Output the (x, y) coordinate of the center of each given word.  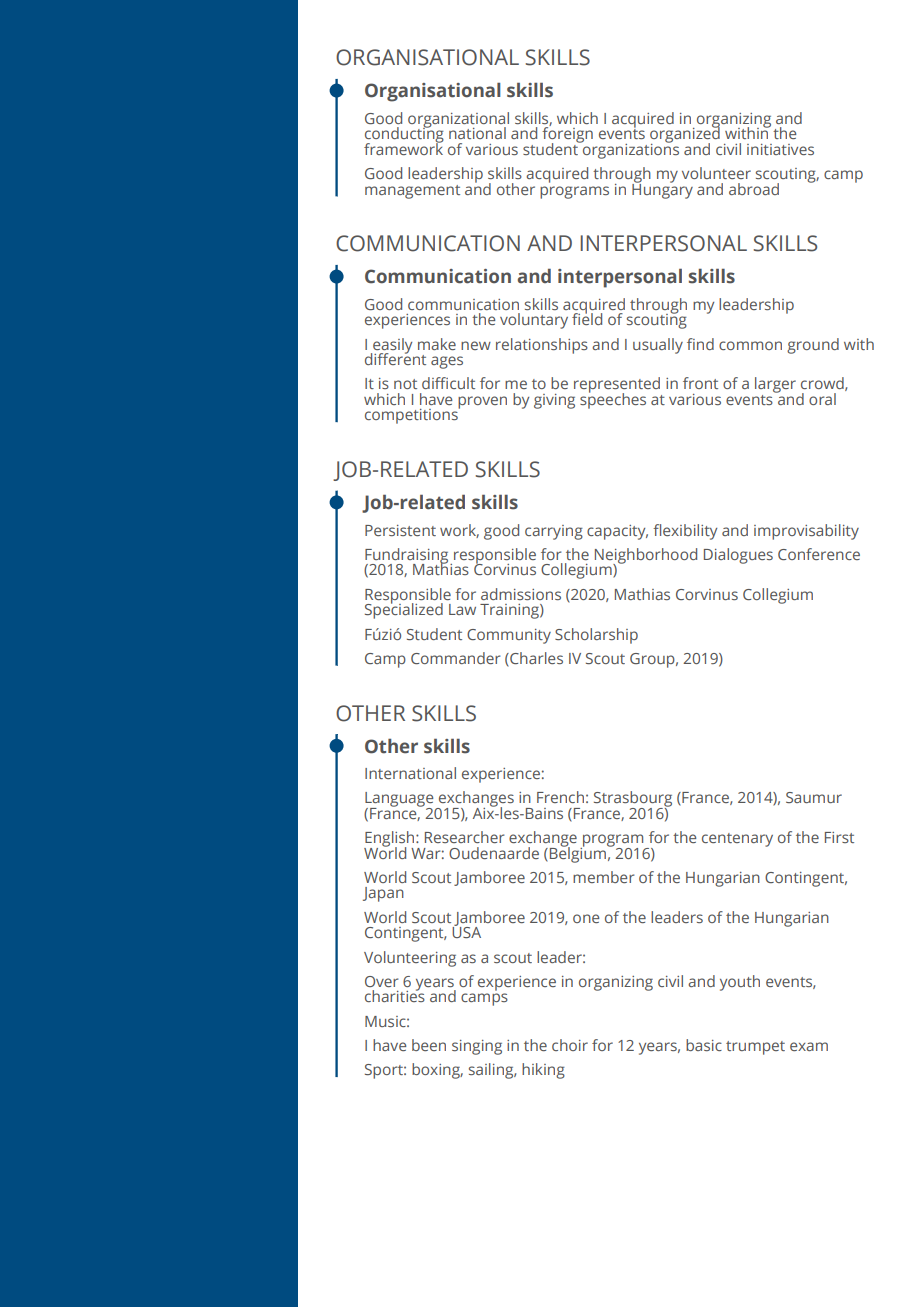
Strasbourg (633, 800)
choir (570, 1045)
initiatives (780, 149)
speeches (613, 400)
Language (400, 801)
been (429, 1045)
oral (822, 399)
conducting (404, 135)
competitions (412, 415)
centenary (737, 840)
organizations (630, 150)
